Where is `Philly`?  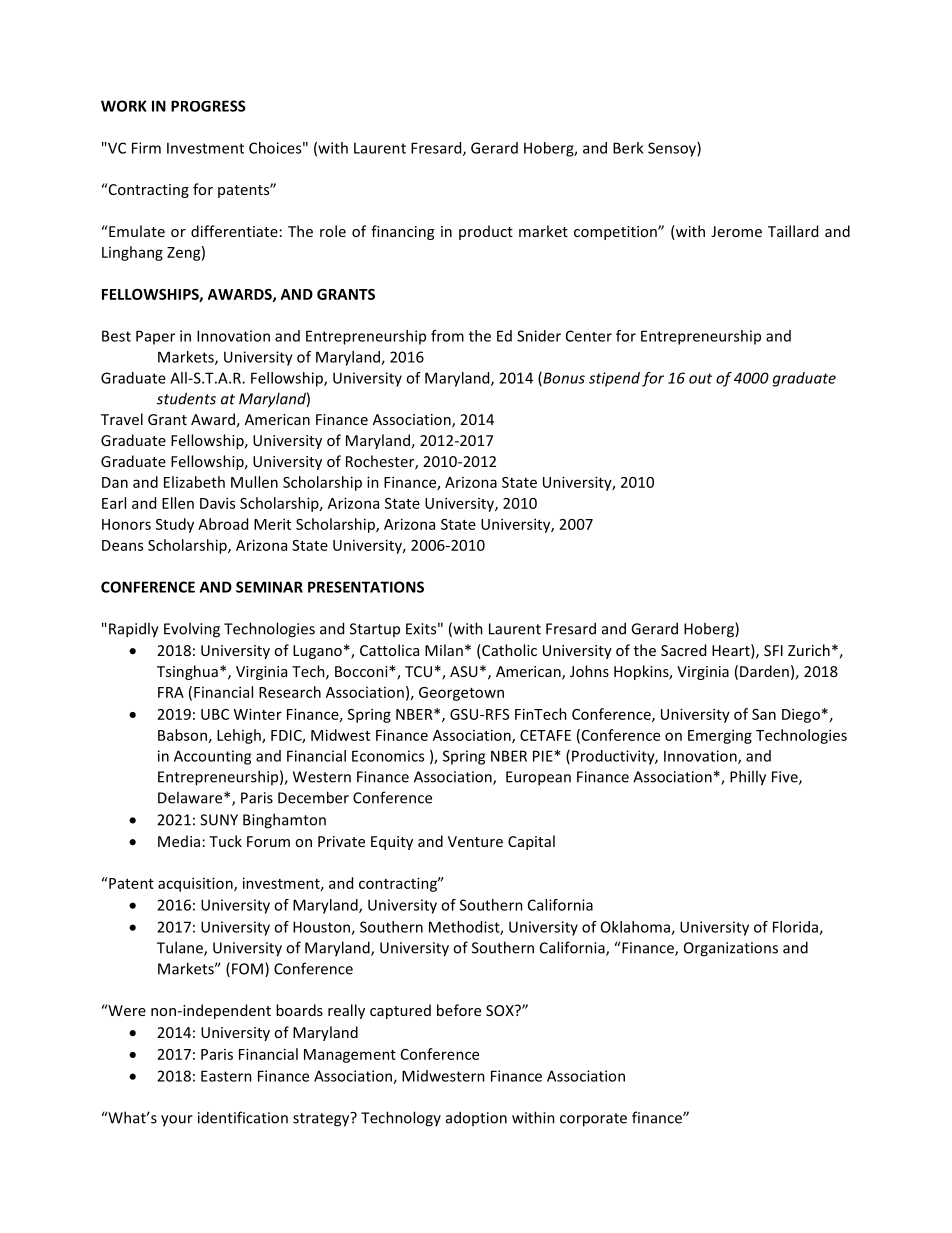
Philly is located at coordinates (748, 778).
